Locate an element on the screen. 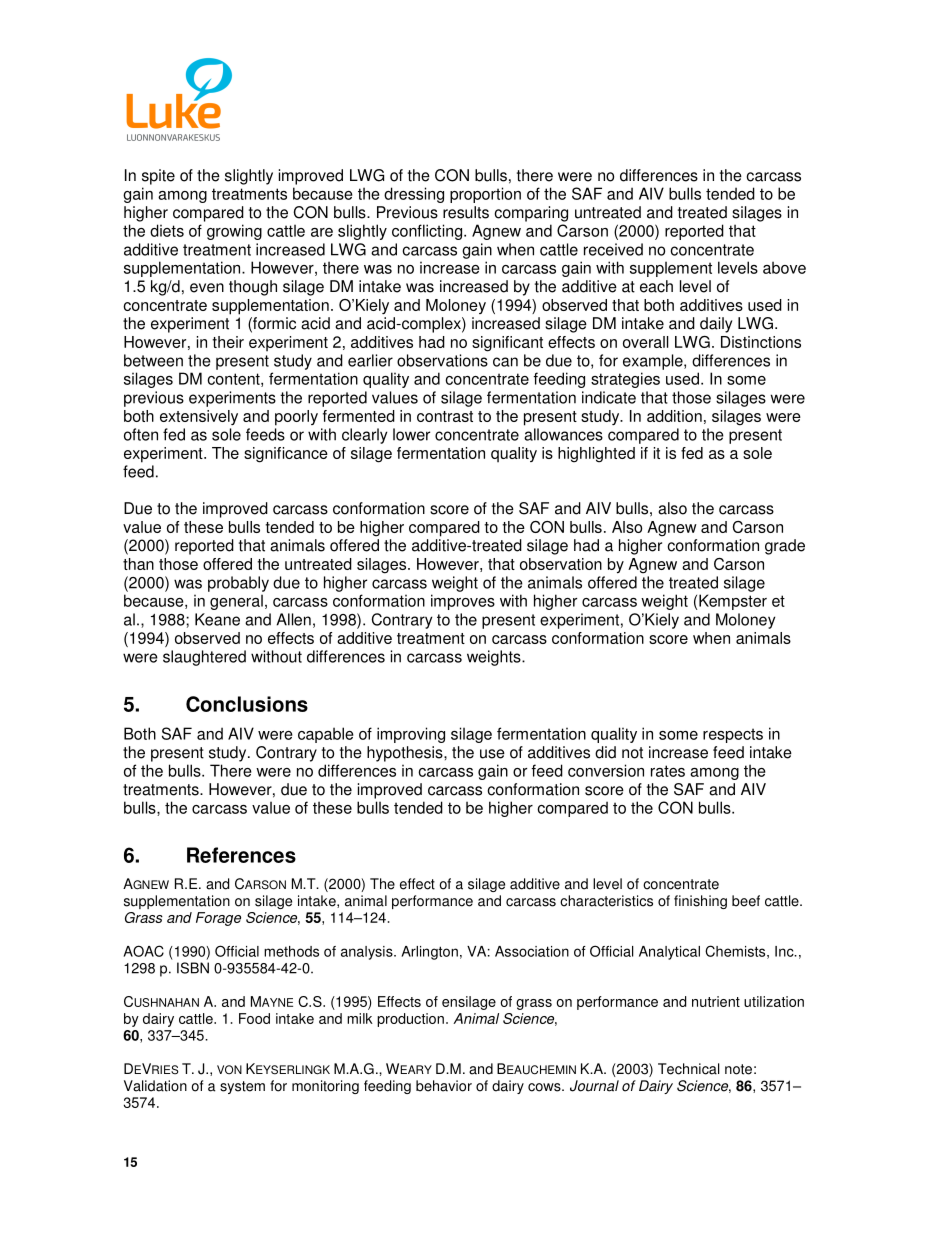 The image size is (952, 1233). VON is located at coordinates (229, 1070).
